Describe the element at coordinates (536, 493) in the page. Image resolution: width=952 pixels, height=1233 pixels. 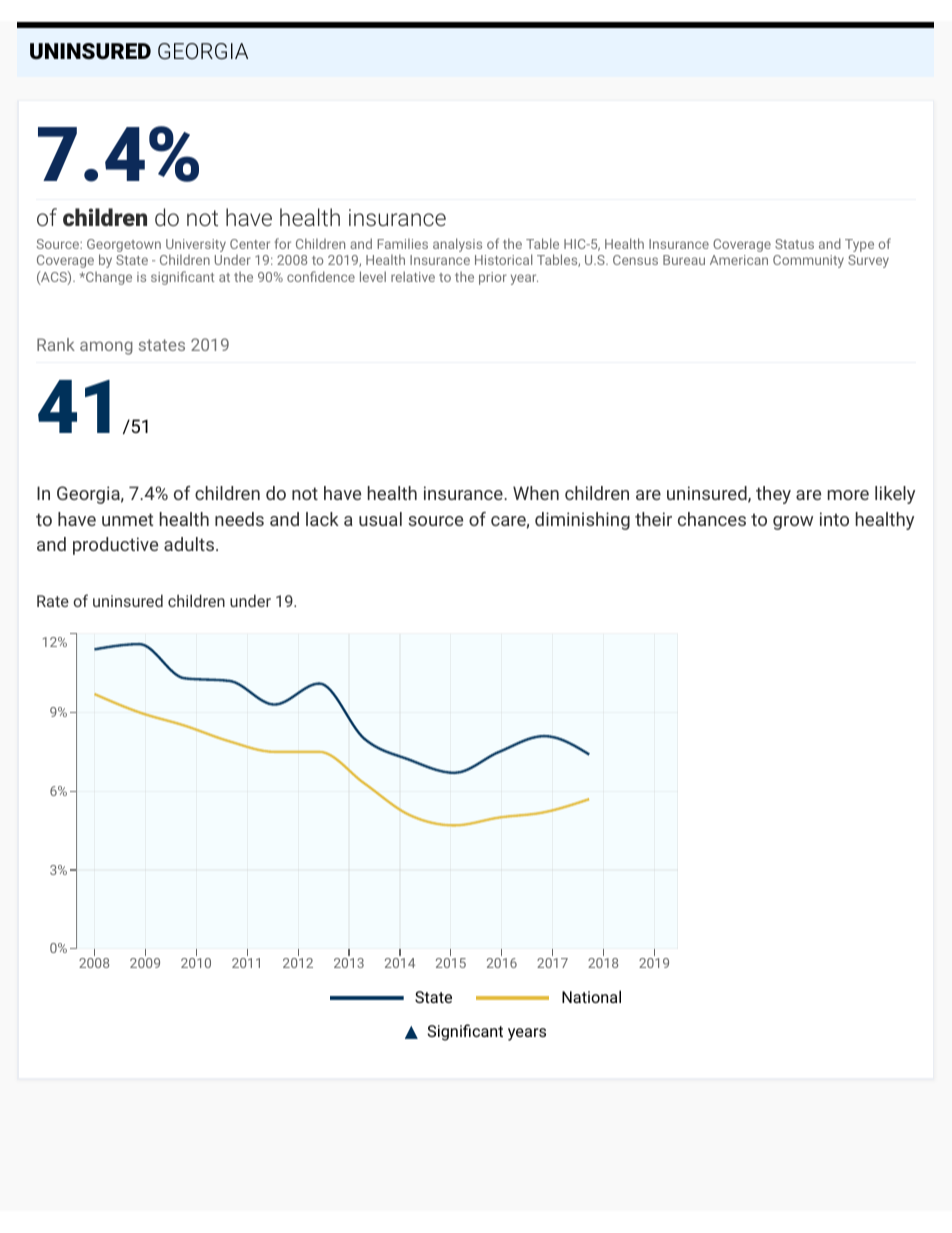
I see `When` at that location.
